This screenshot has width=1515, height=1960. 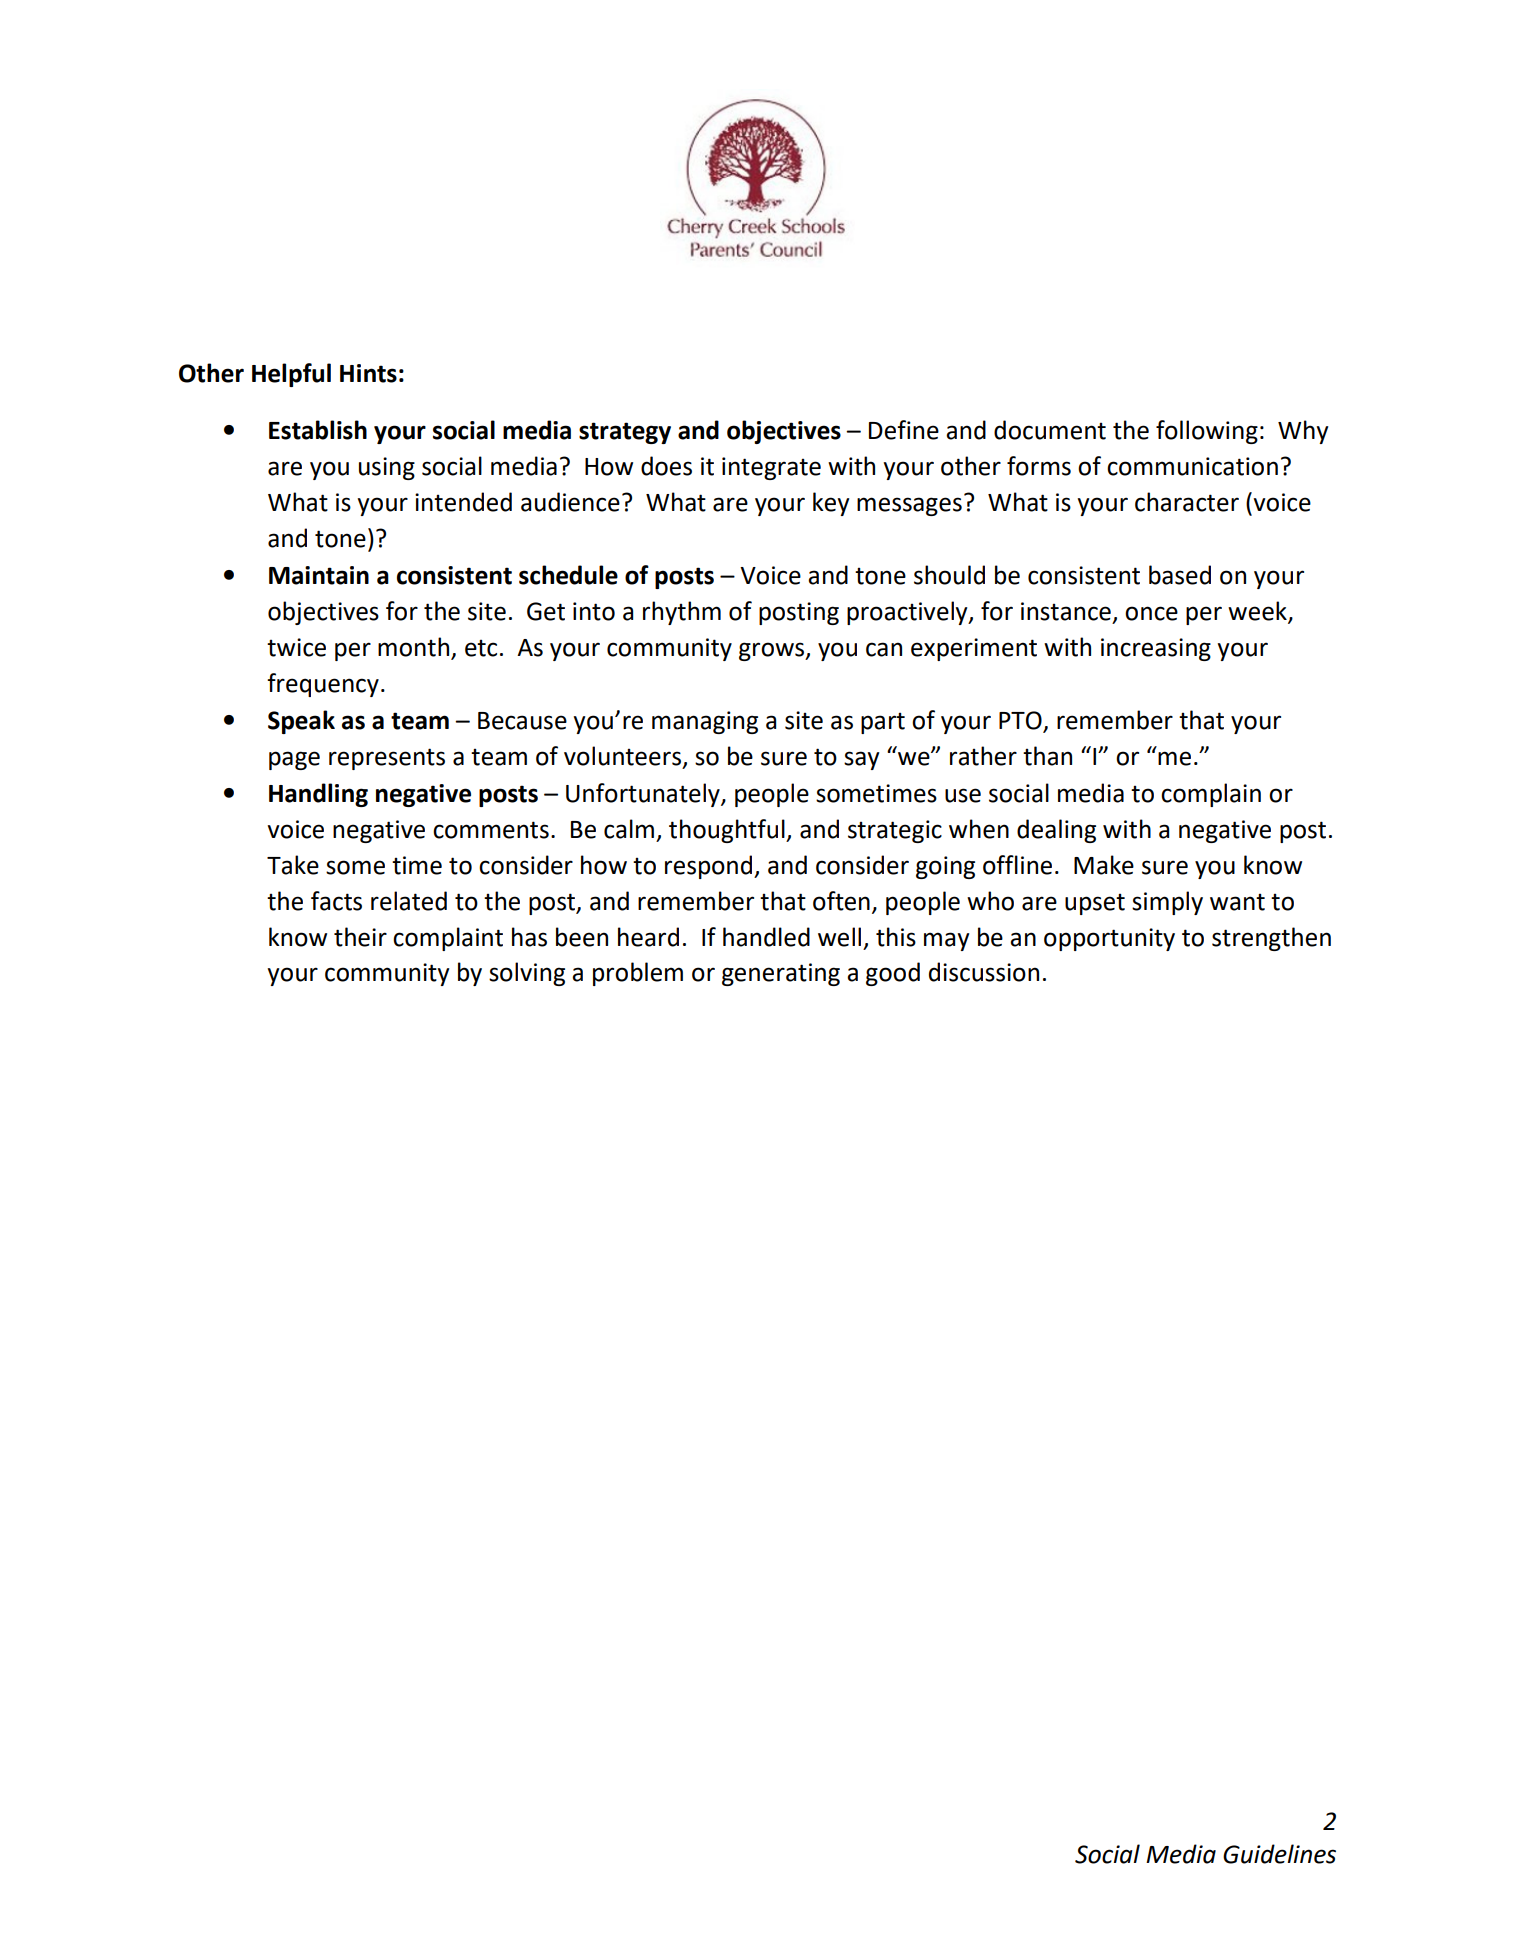 What do you see at coordinates (771, 468) in the screenshot?
I see `integrate` at bounding box center [771, 468].
